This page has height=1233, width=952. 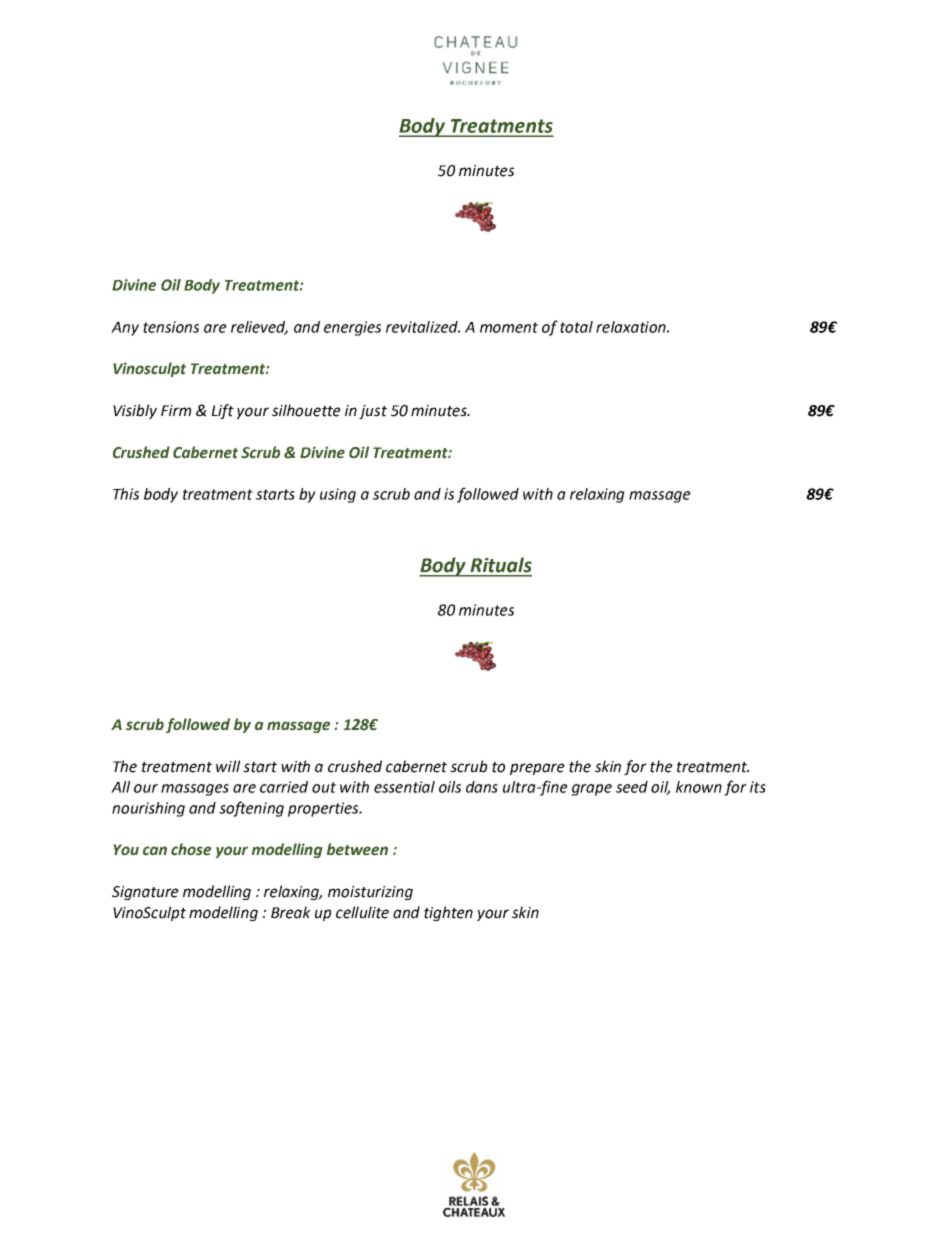 What do you see at coordinates (126, 494) in the page?
I see `This` at bounding box center [126, 494].
